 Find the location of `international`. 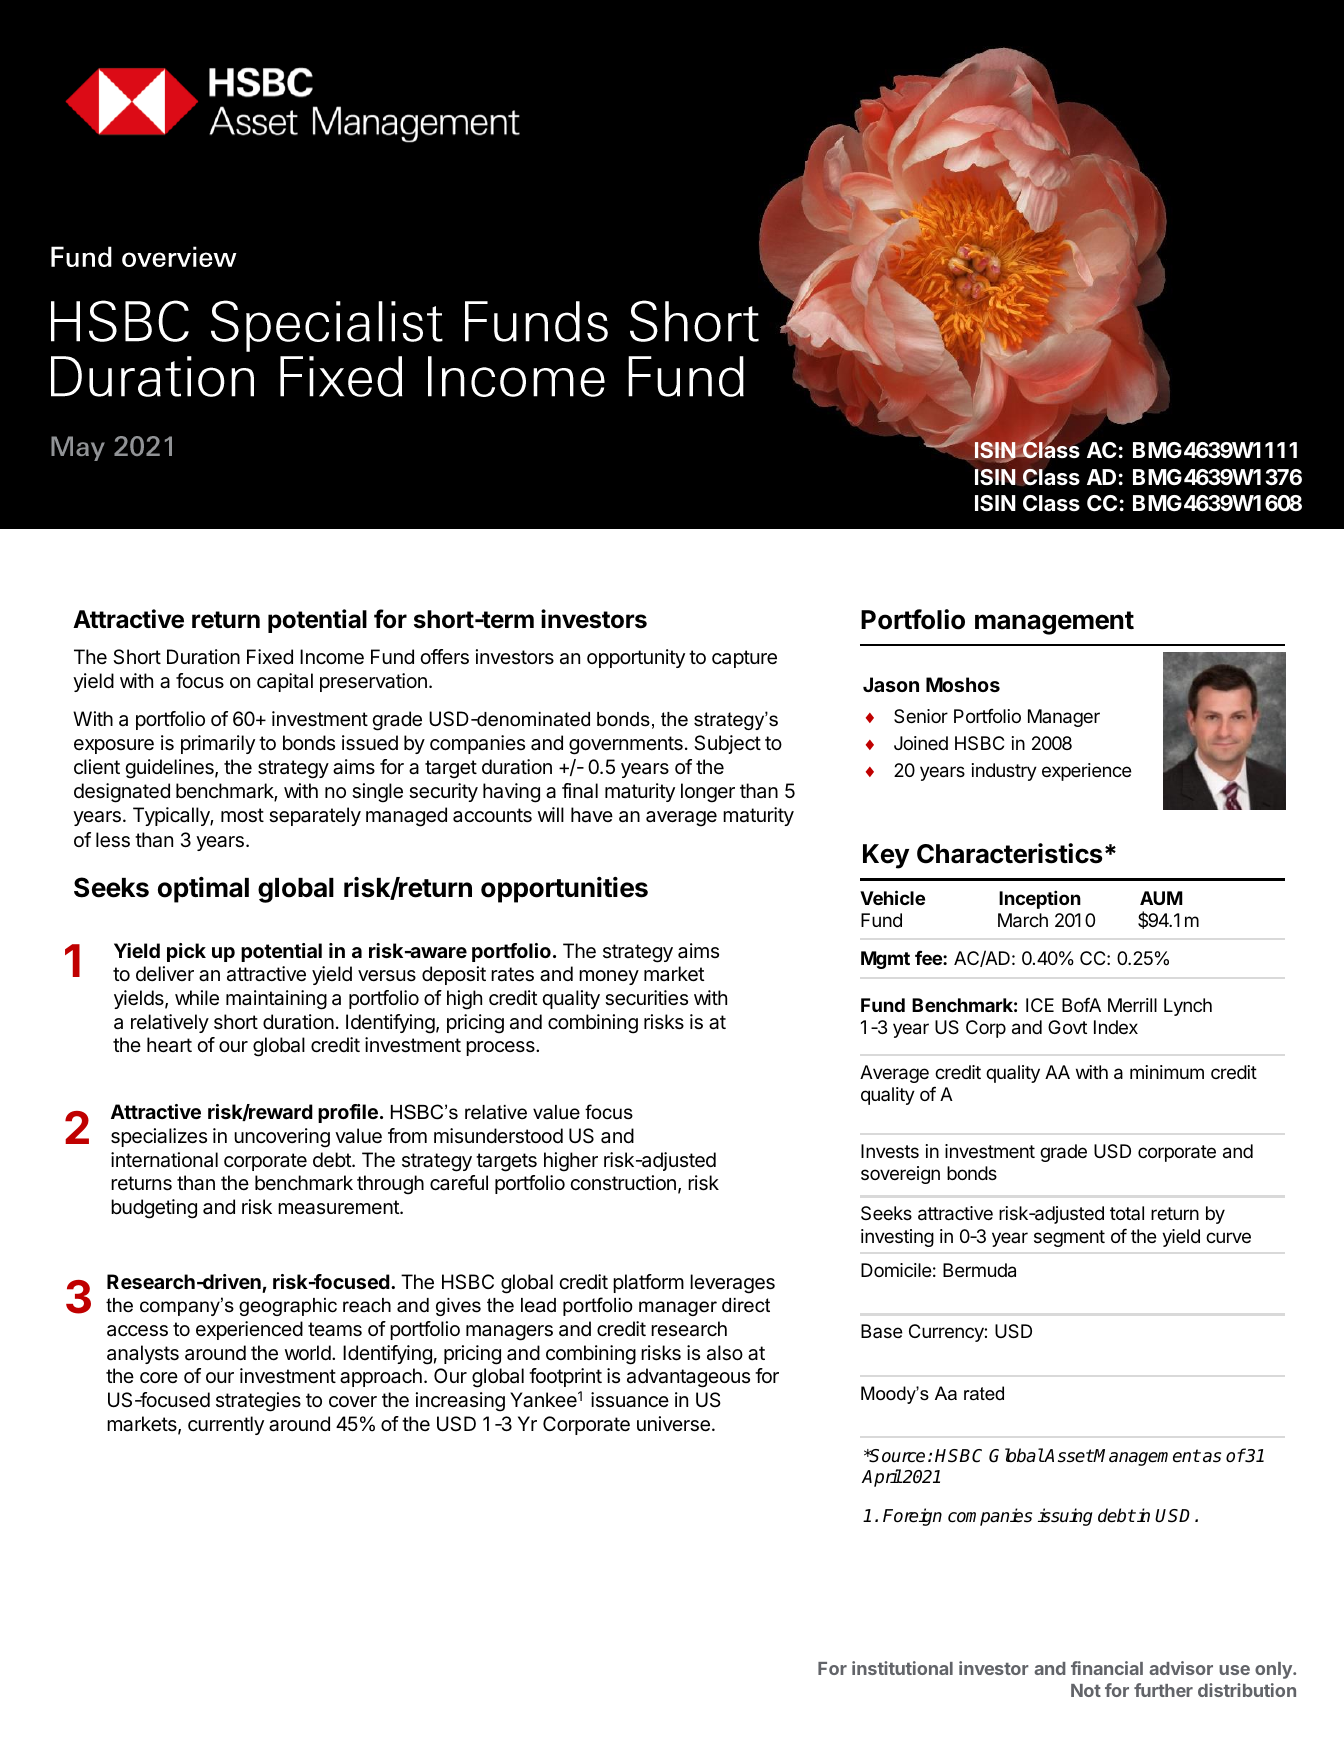

international is located at coordinates (164, 1160).
